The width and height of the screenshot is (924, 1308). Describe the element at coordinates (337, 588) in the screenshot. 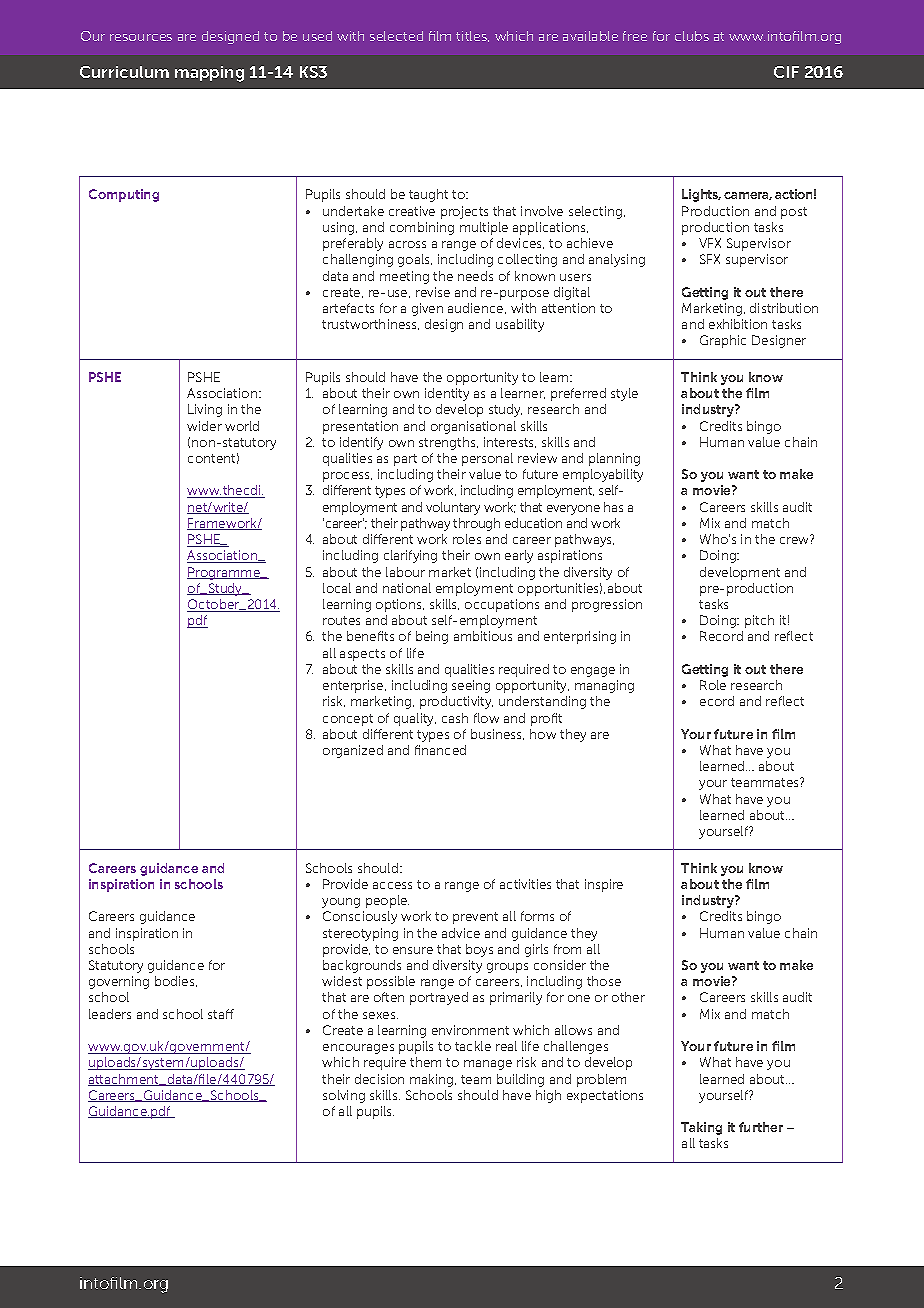

I see `local` at that location.
